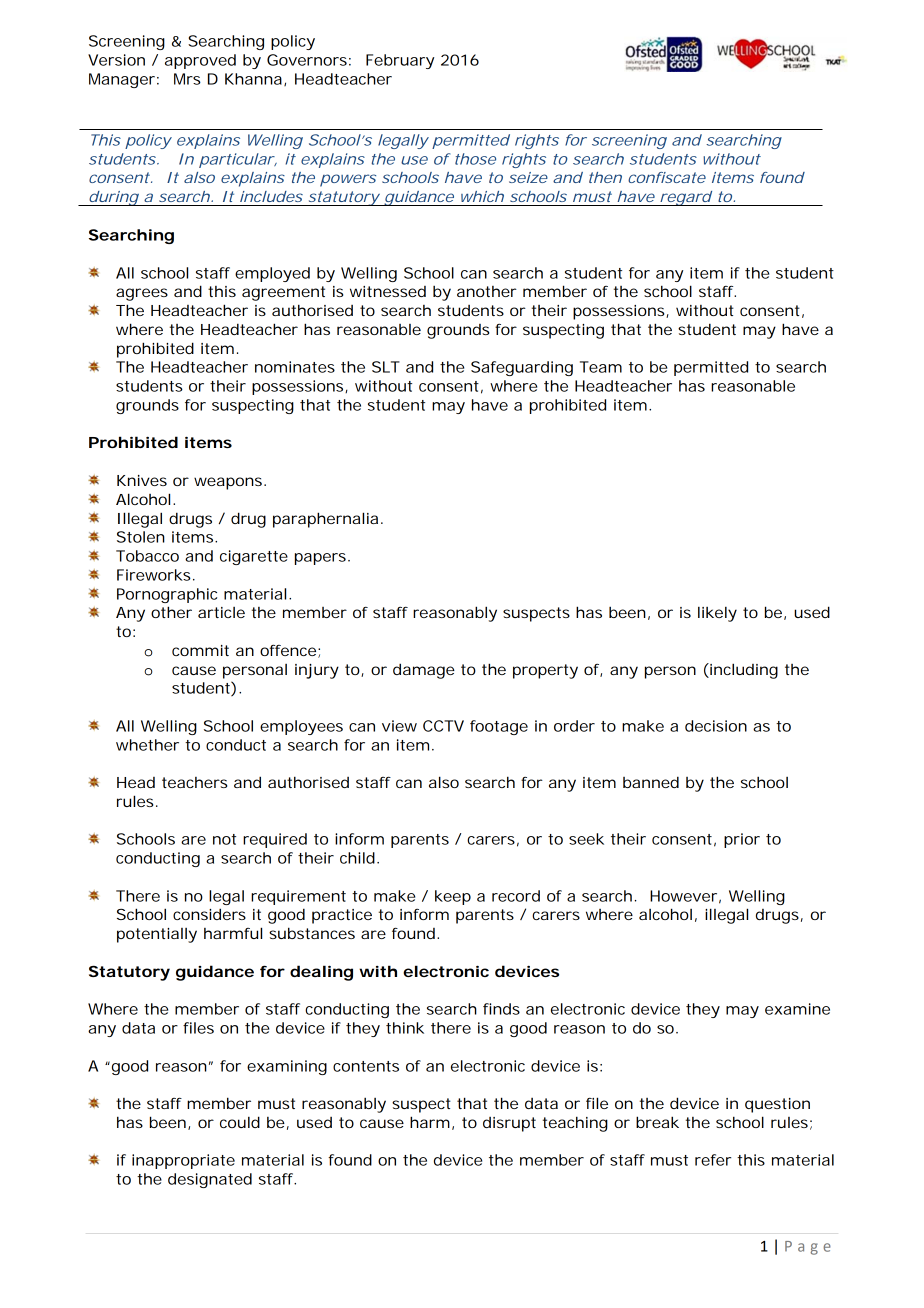 The image size is (924, 1308). What do you see at coordinates (716, 726) in the document?
I see `decision` at bounding box center [716, 726].
